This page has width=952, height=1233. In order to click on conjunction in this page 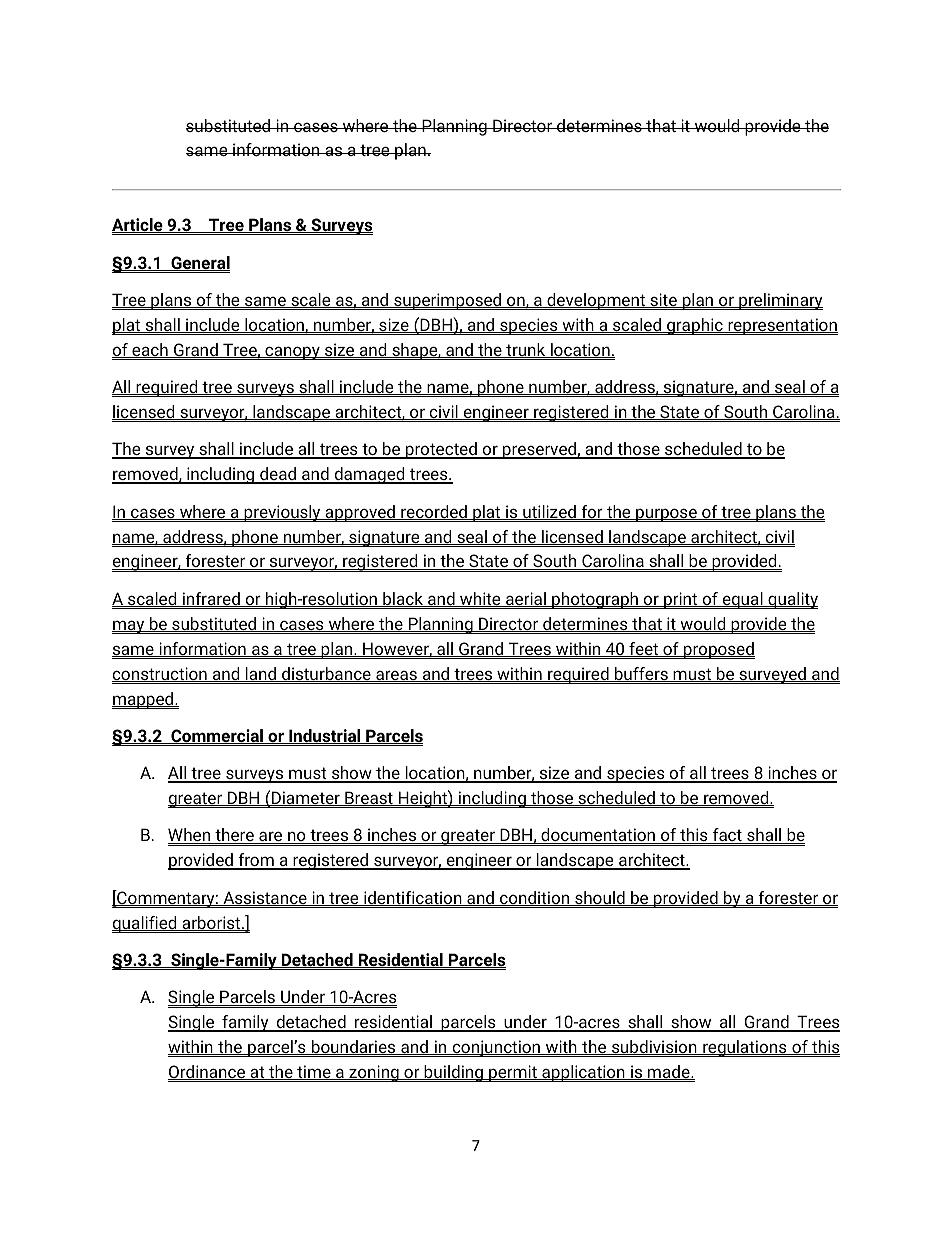, I will do `click(496, 1048)`.
